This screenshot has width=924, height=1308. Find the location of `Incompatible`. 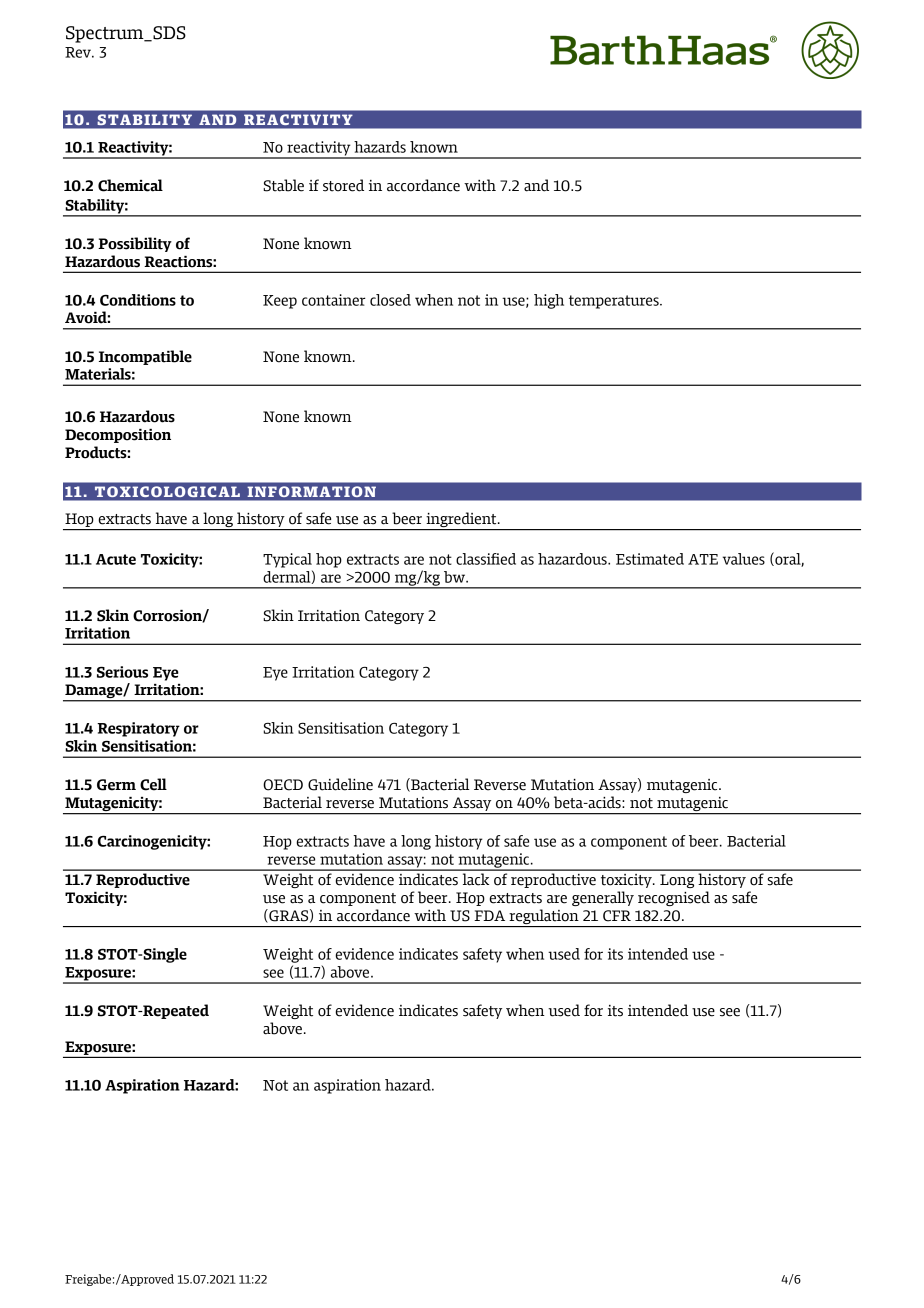

Incompatible is located at coordinates (145, 357).
